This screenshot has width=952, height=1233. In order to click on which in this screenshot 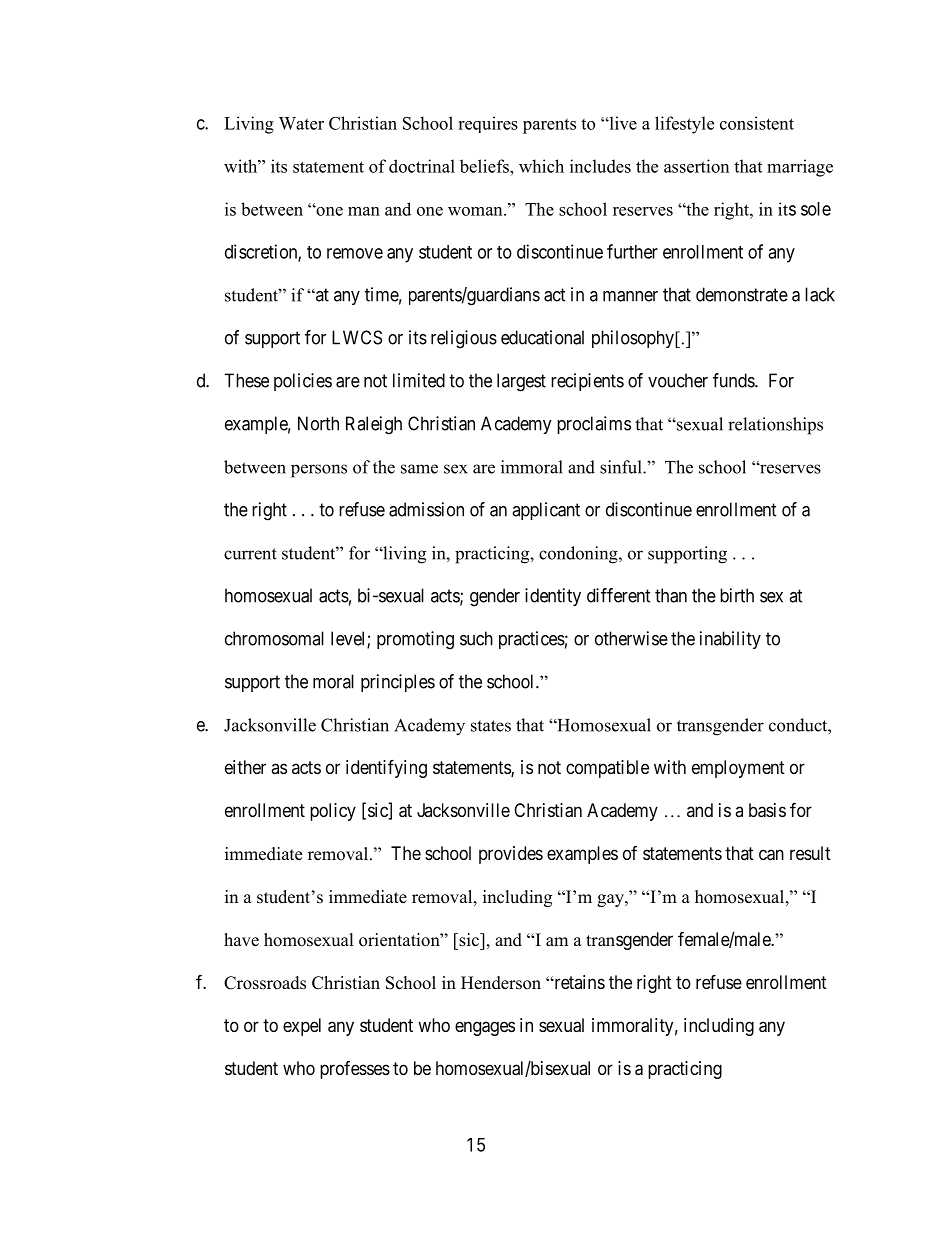, I will do `click(541, 166)`.
